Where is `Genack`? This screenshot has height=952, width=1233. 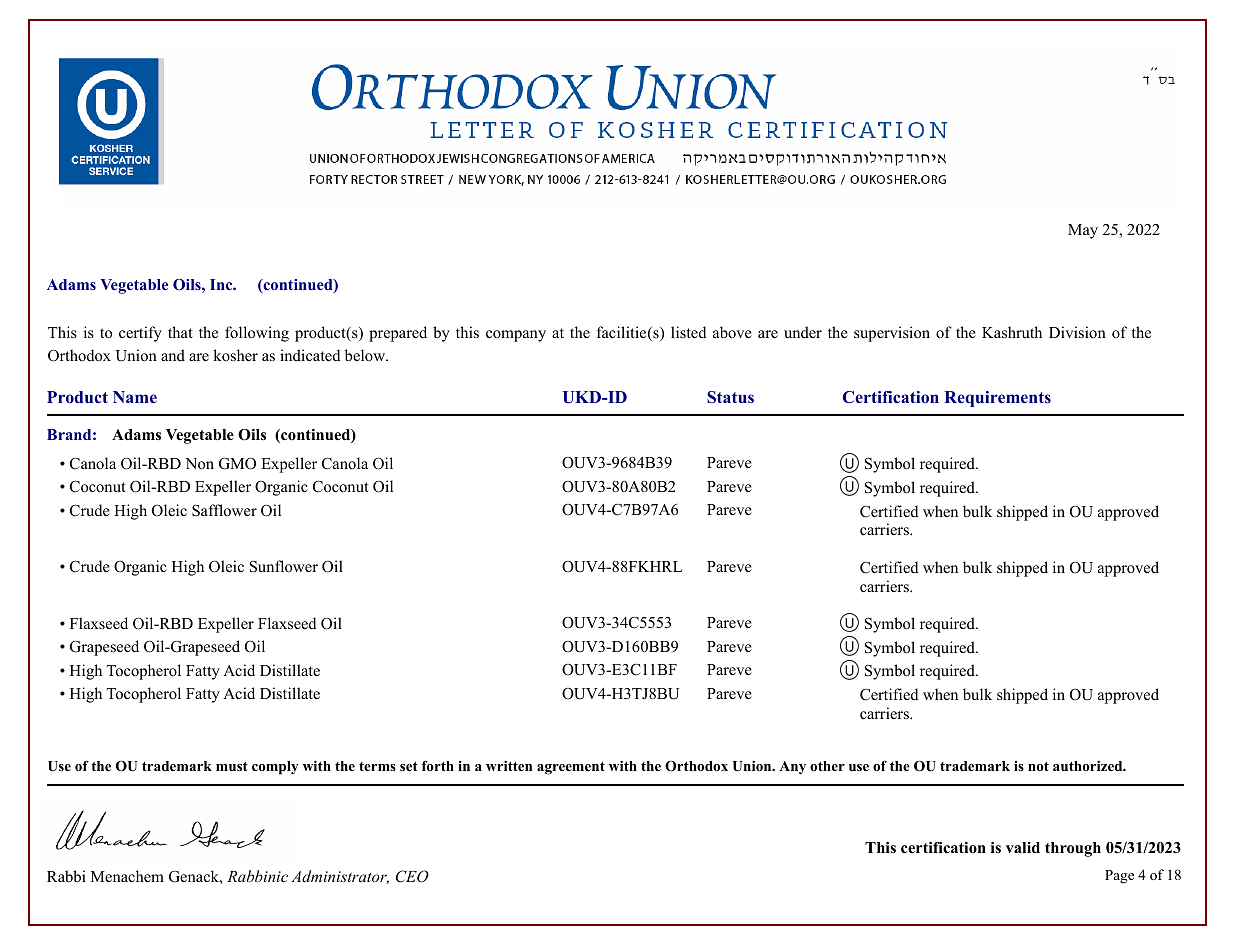
Genack is located at coordinates (195, 876).
